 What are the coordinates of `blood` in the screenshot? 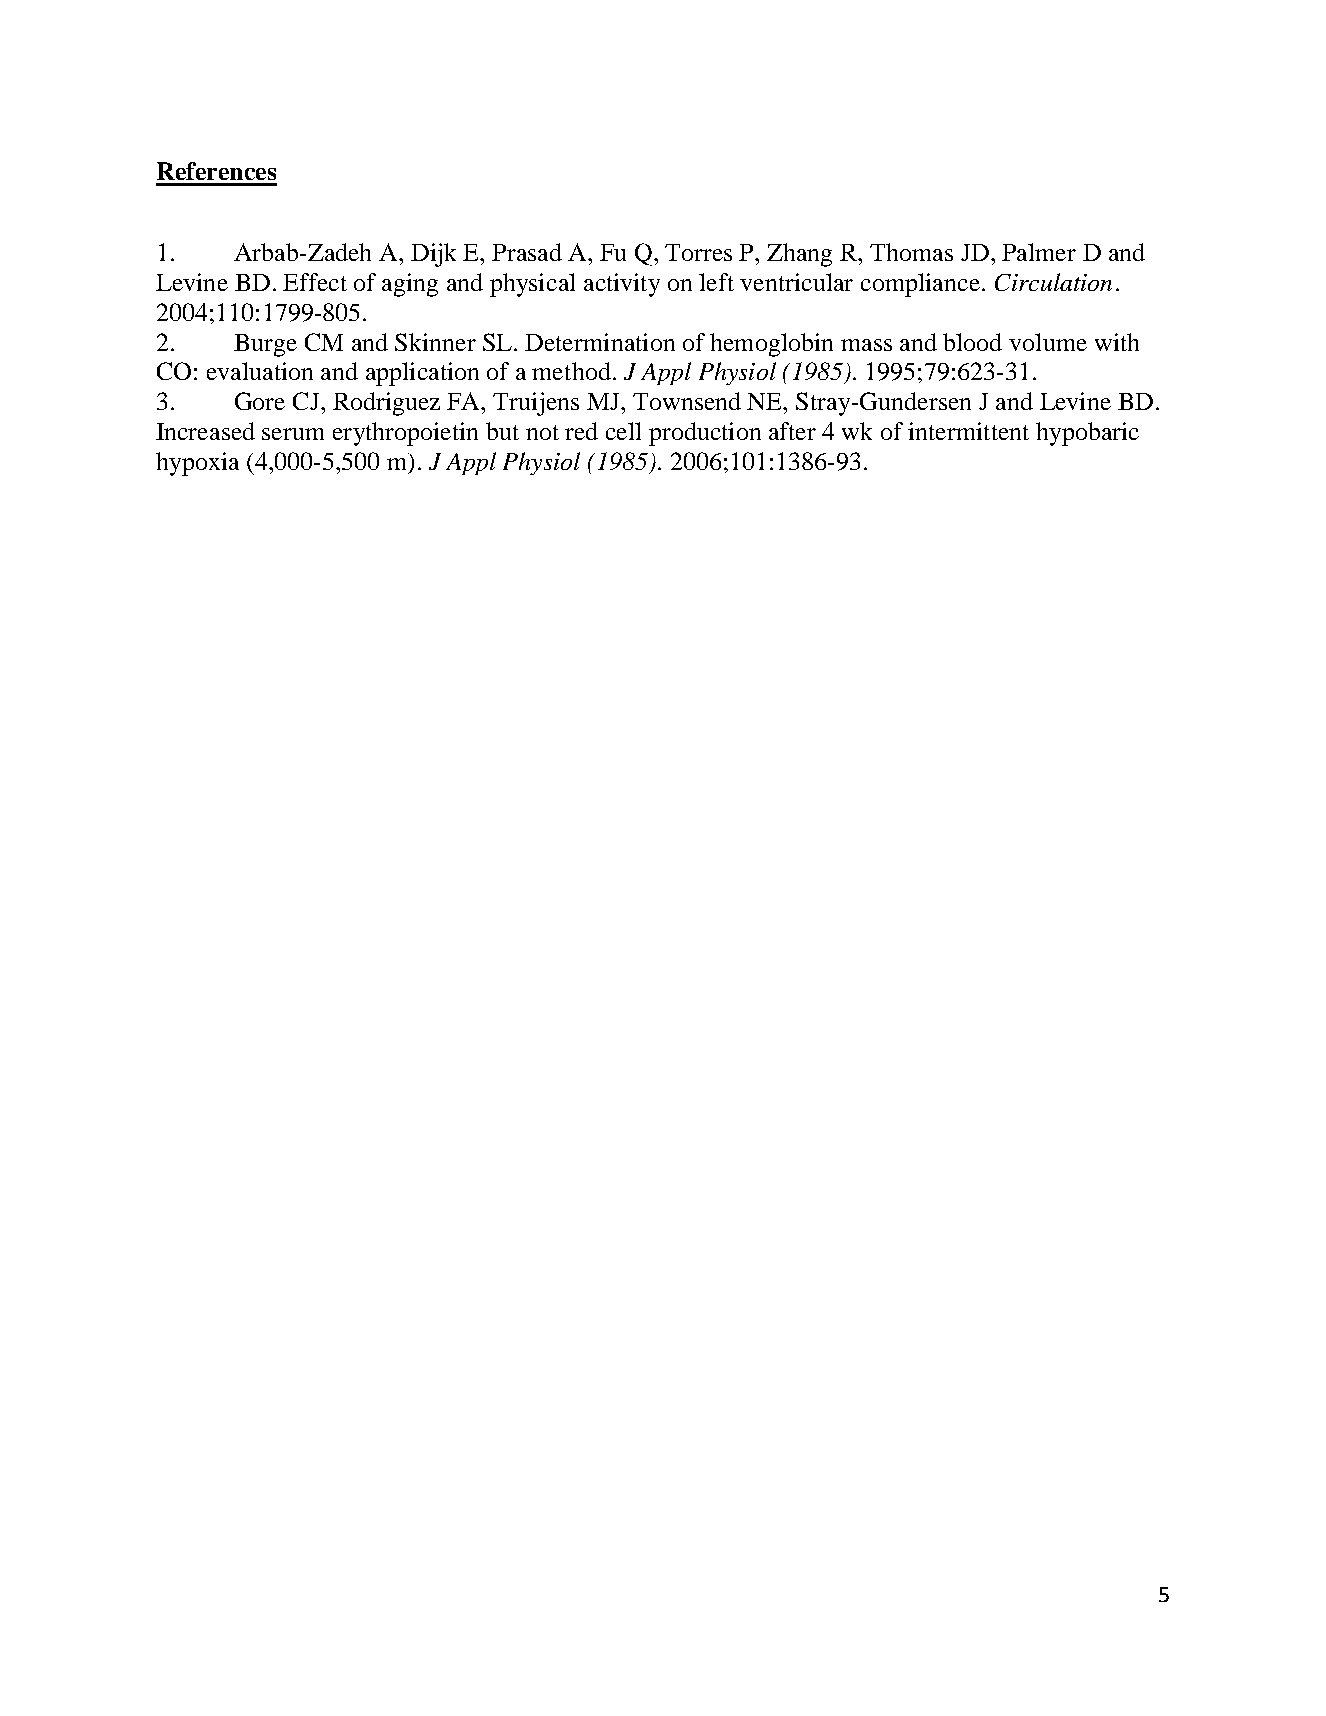 It's located at (972, 342).
